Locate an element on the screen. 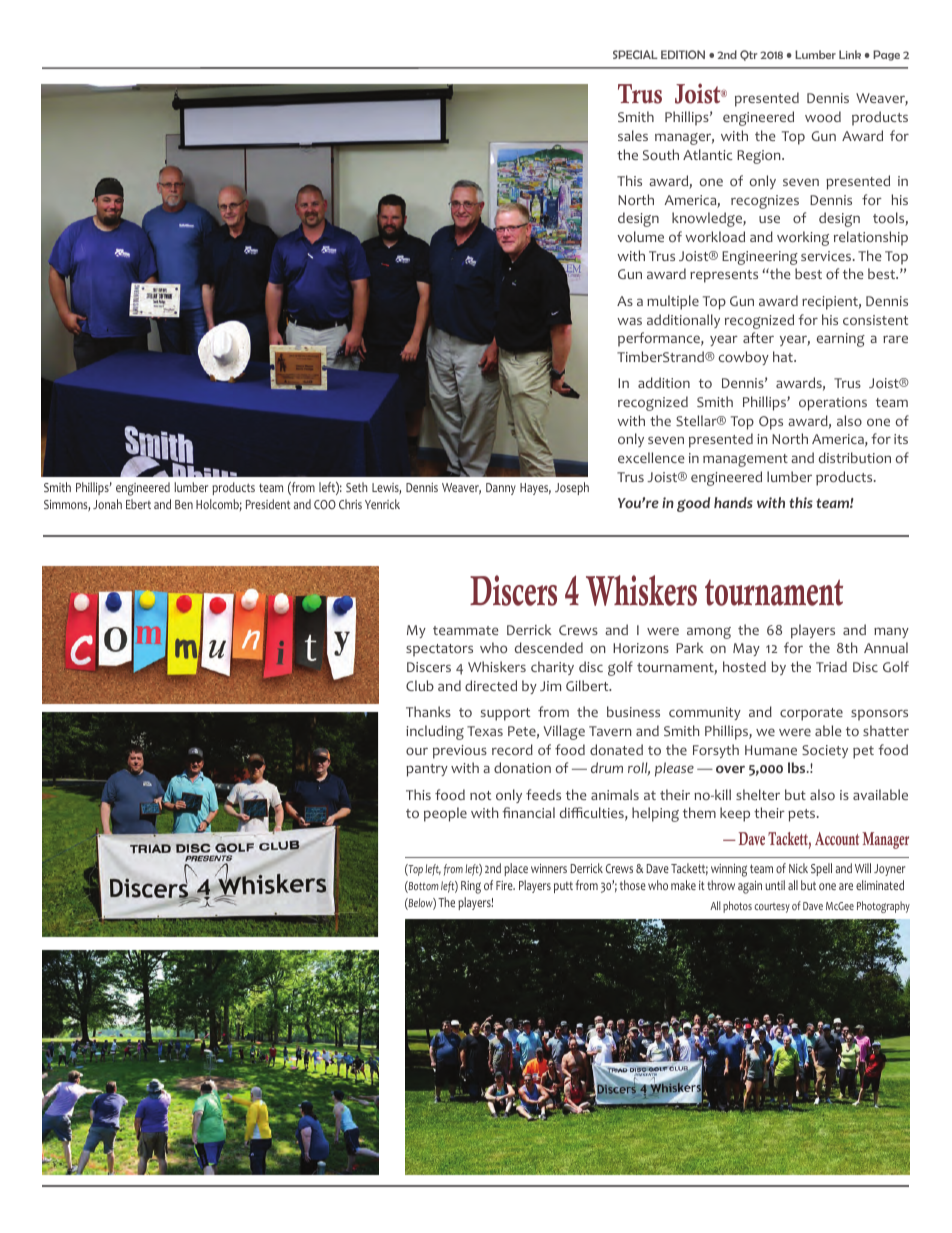  Link is located at coordinates (850, 54).
